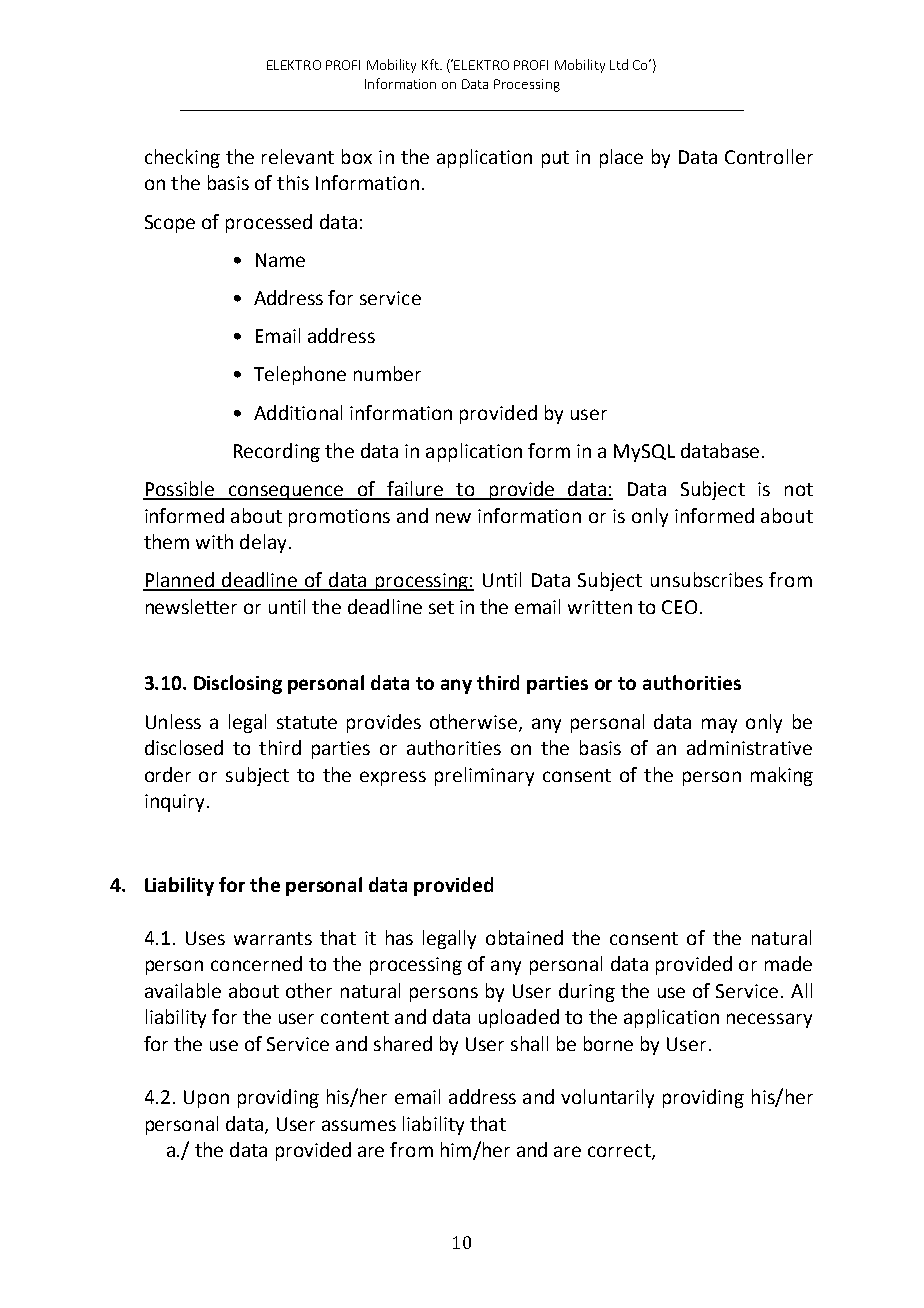  What do you see at coordinates (206, 1099) in the screenshot?
I see `Upon` at bounding box center [206, 1099].
